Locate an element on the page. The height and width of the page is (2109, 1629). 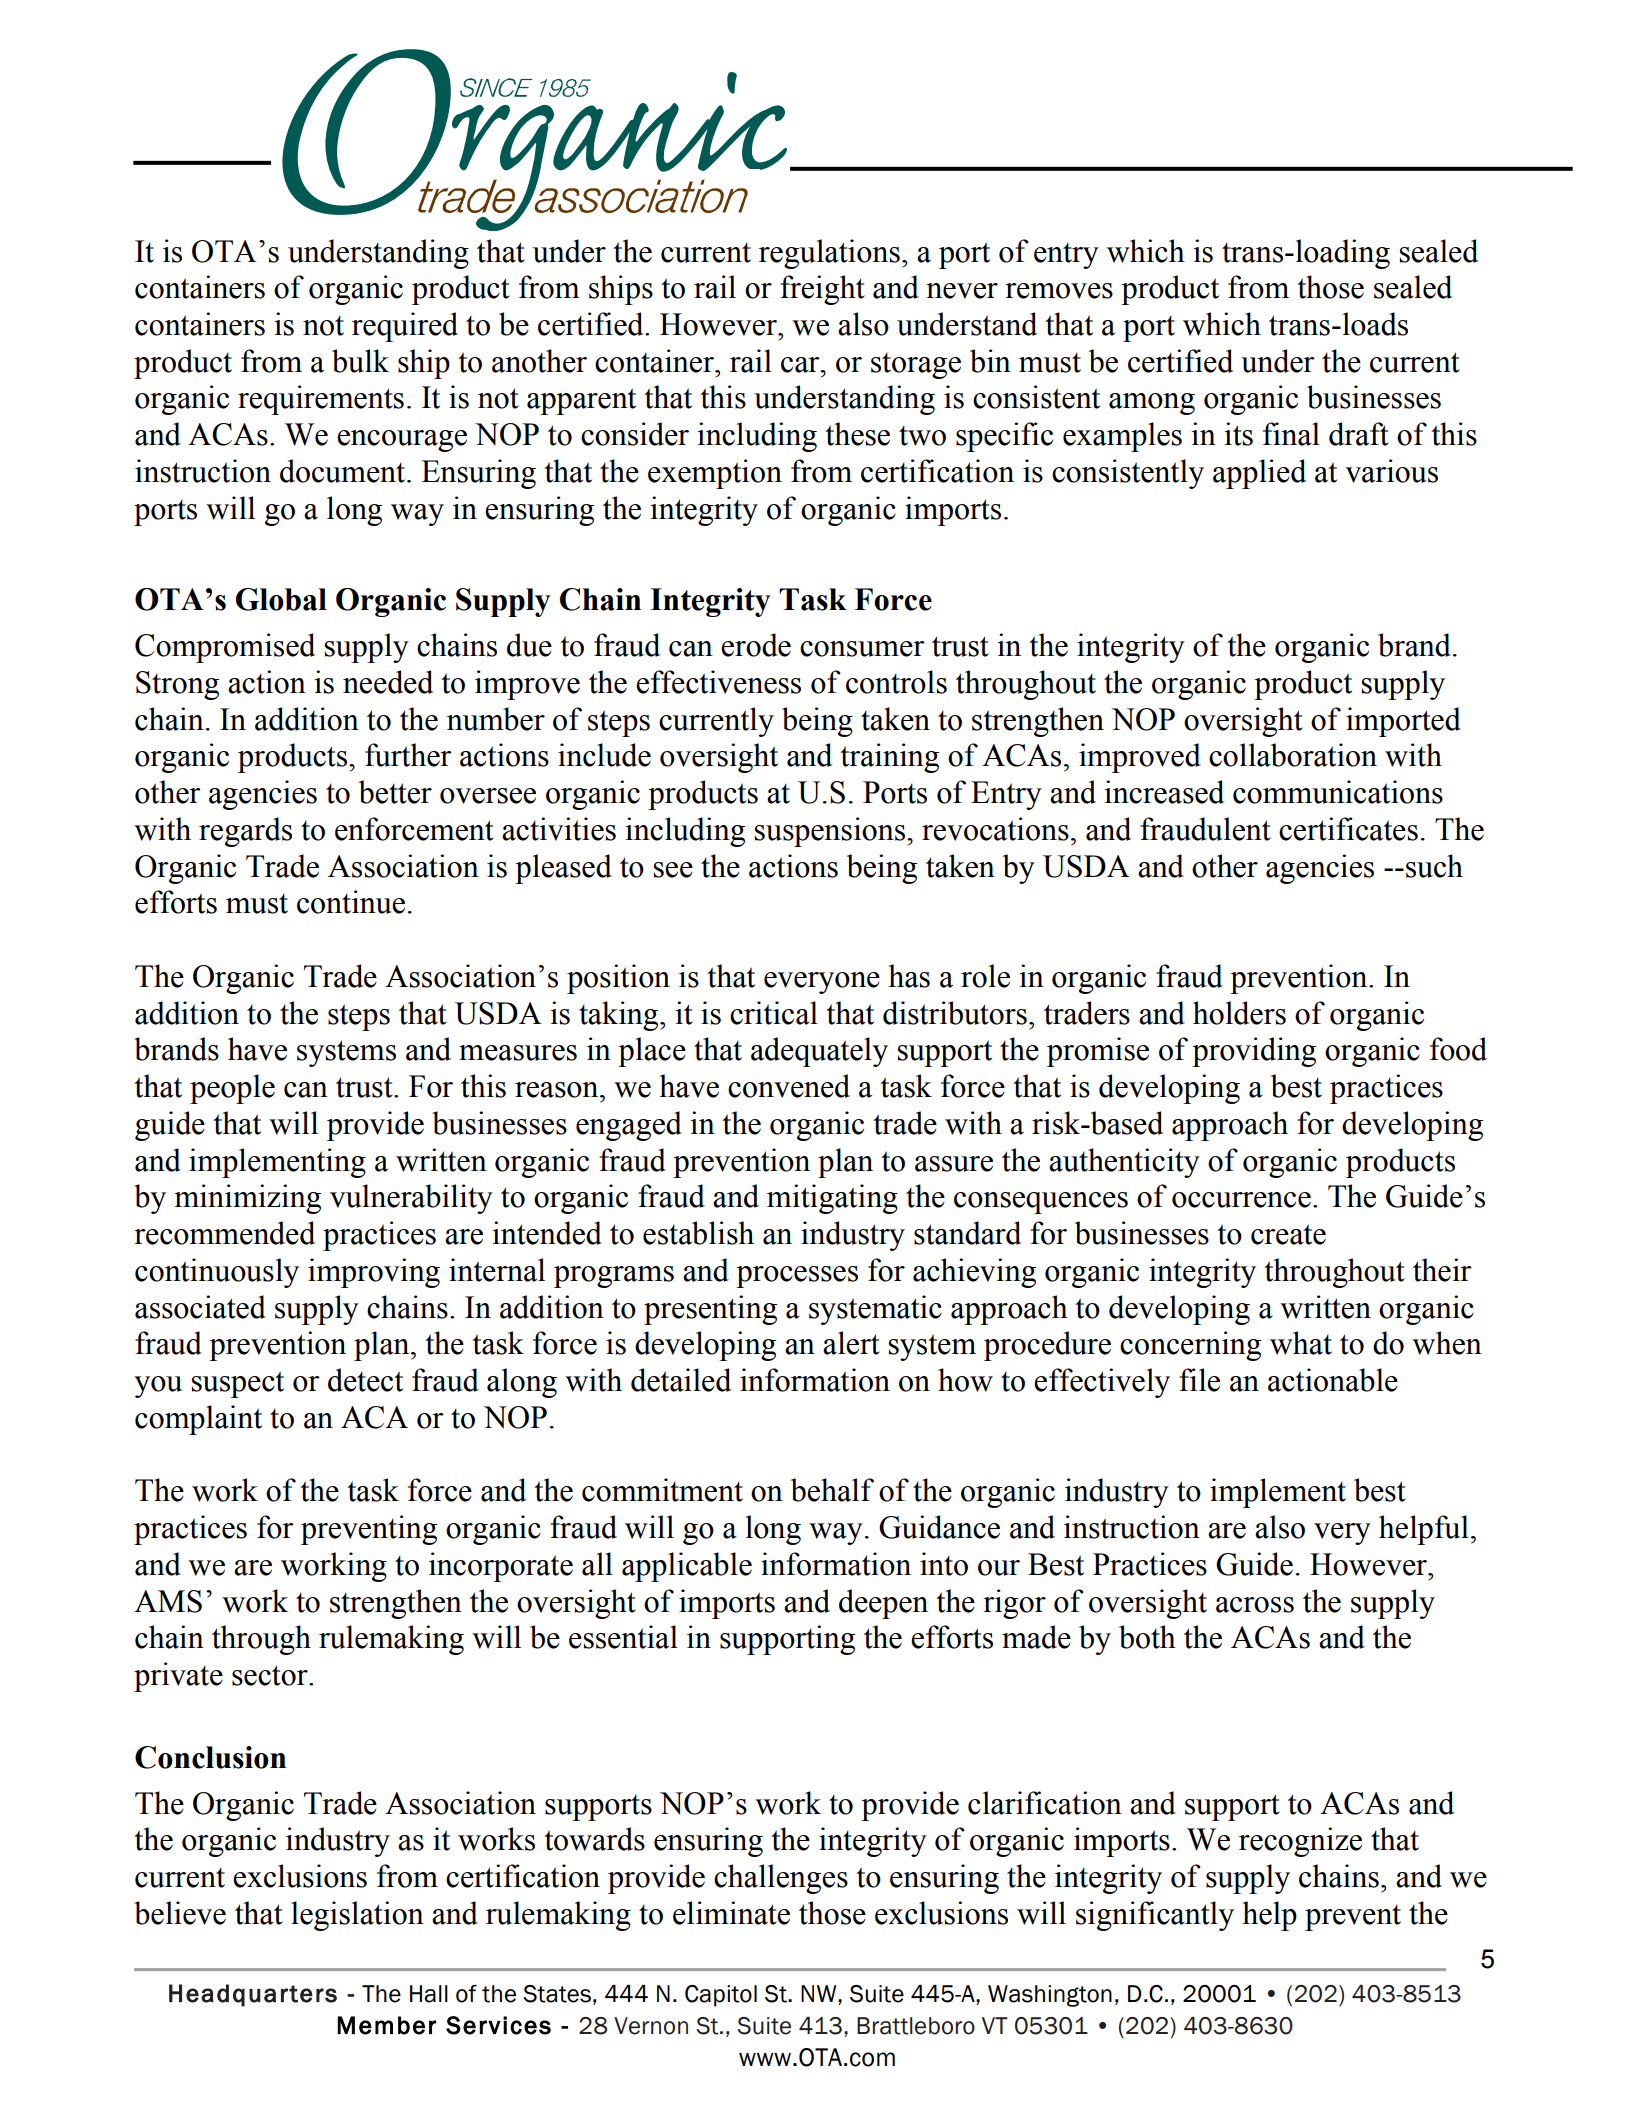
Headquarters is located at coordinates (253, 1995).
